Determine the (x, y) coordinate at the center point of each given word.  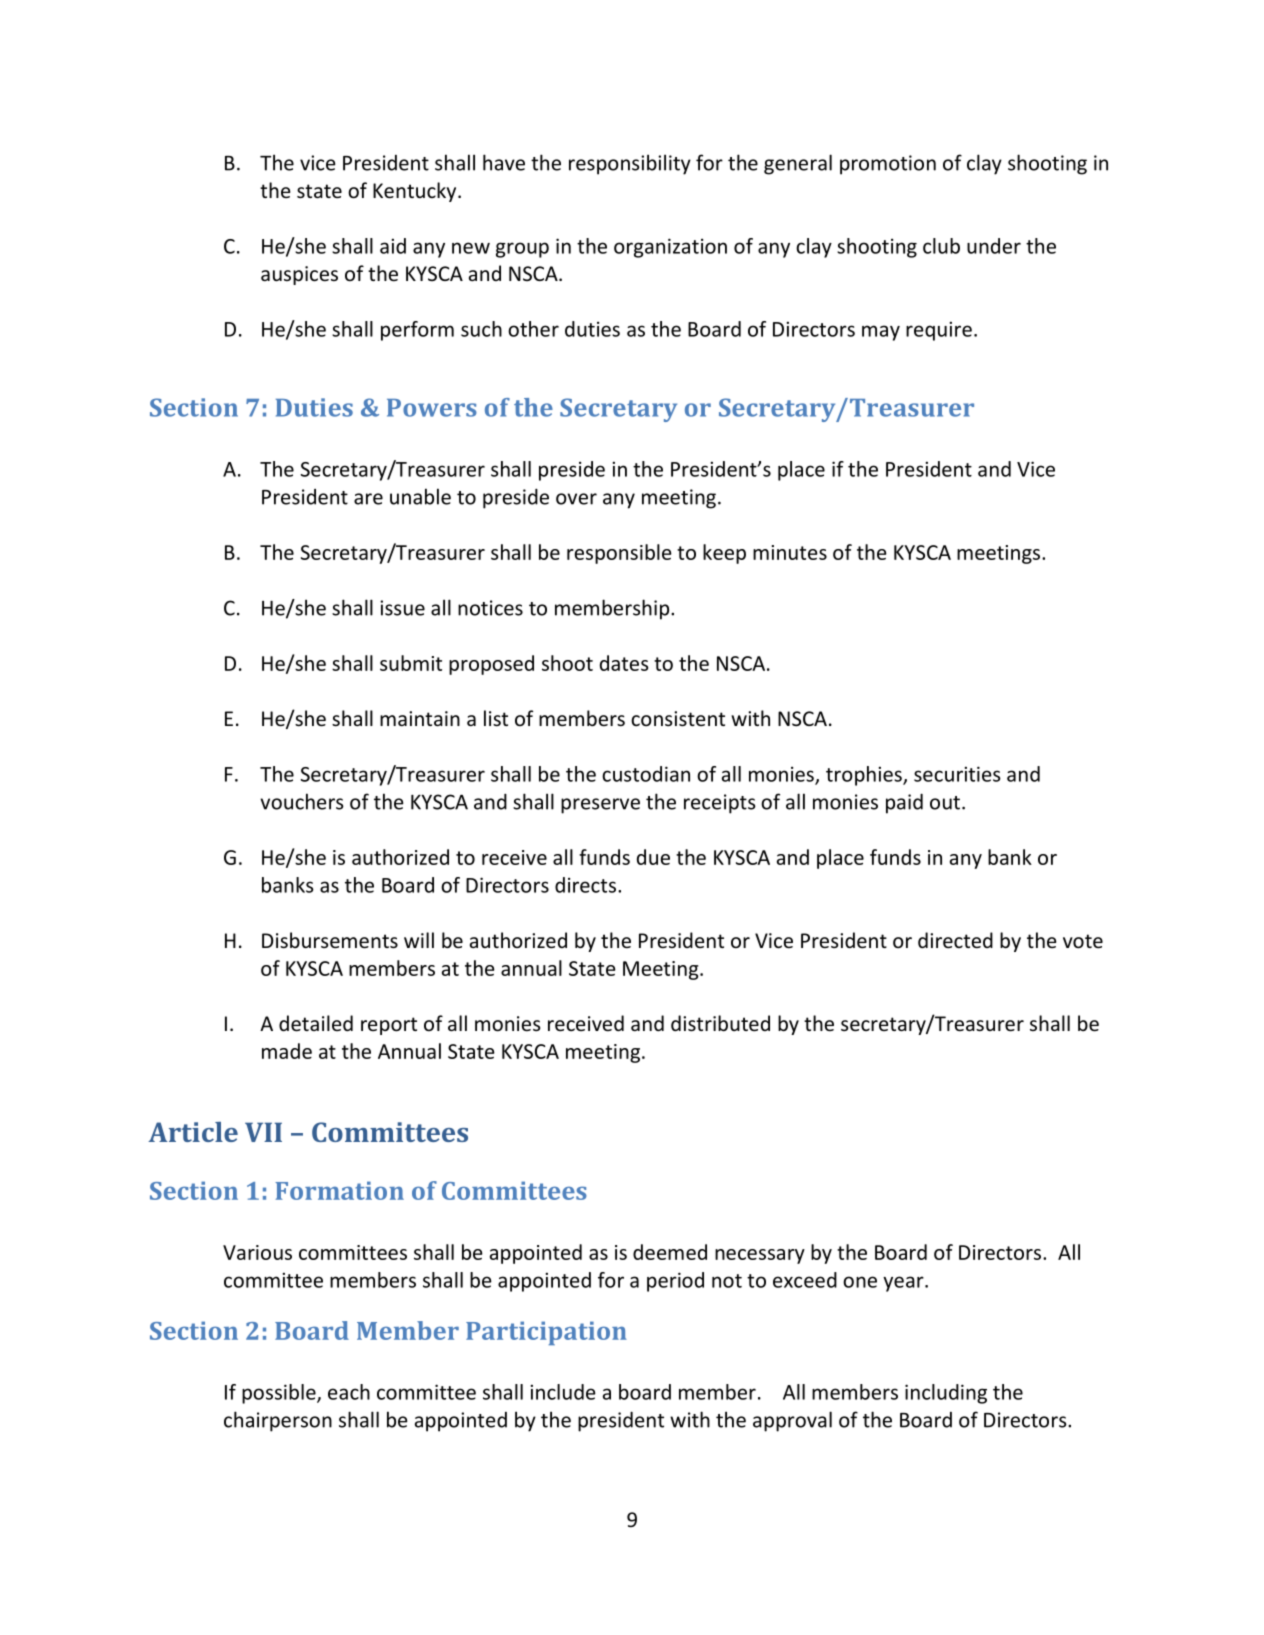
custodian (646, 774)
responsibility (630, 164)
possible (280, 1394)
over (576, 499)
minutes (790, 552)
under (994, 246)
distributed (720, 1023)
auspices (299, 275)
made (287, 1051)
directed (955, 940)
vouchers (302, 801)
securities (957, 774)
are (368, 499)
